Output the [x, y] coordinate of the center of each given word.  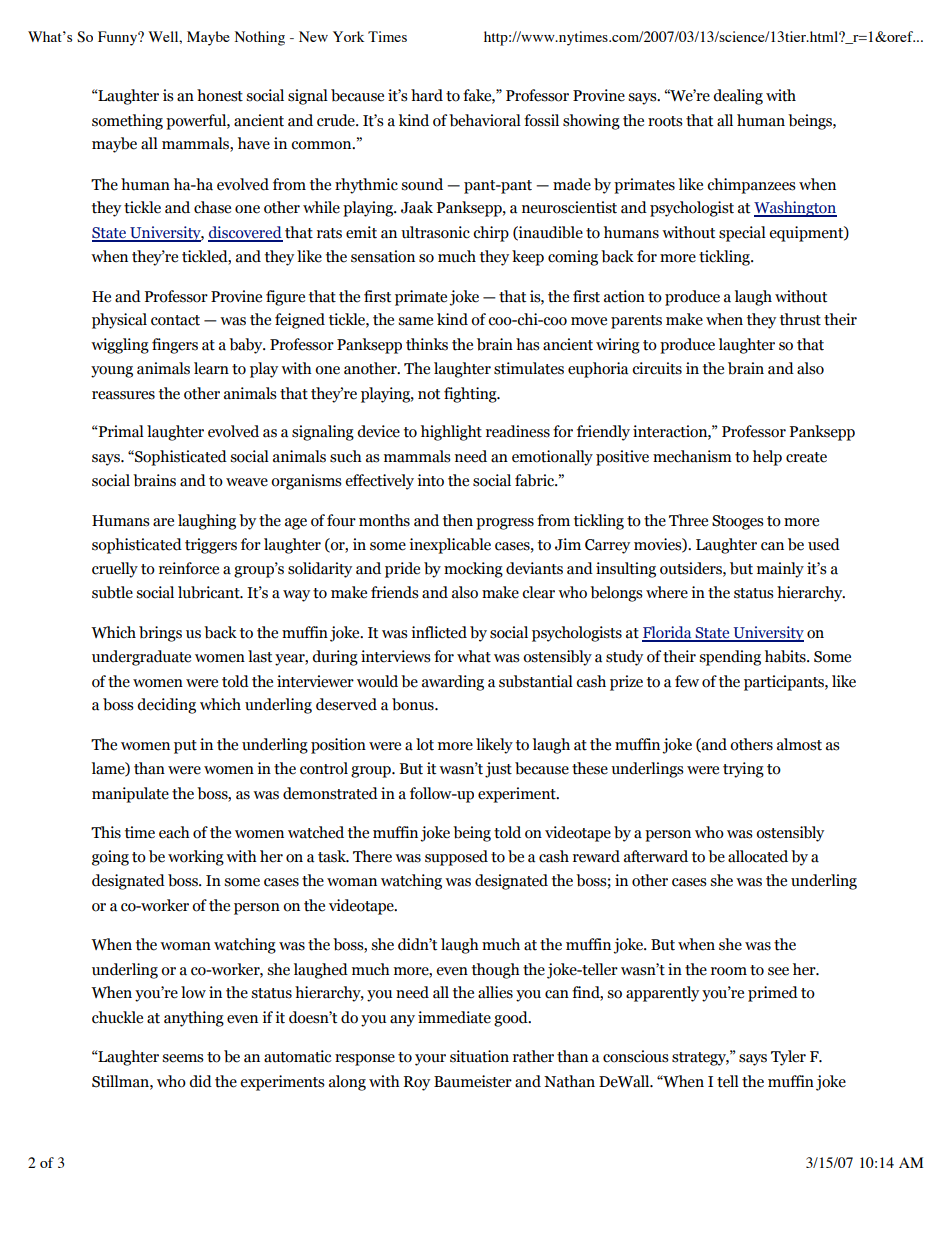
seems [183, 1058]
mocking [473, 570]
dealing [738, 97]
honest [220, 95]
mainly [780, 570]
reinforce [189, 568]
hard [427, 95]
